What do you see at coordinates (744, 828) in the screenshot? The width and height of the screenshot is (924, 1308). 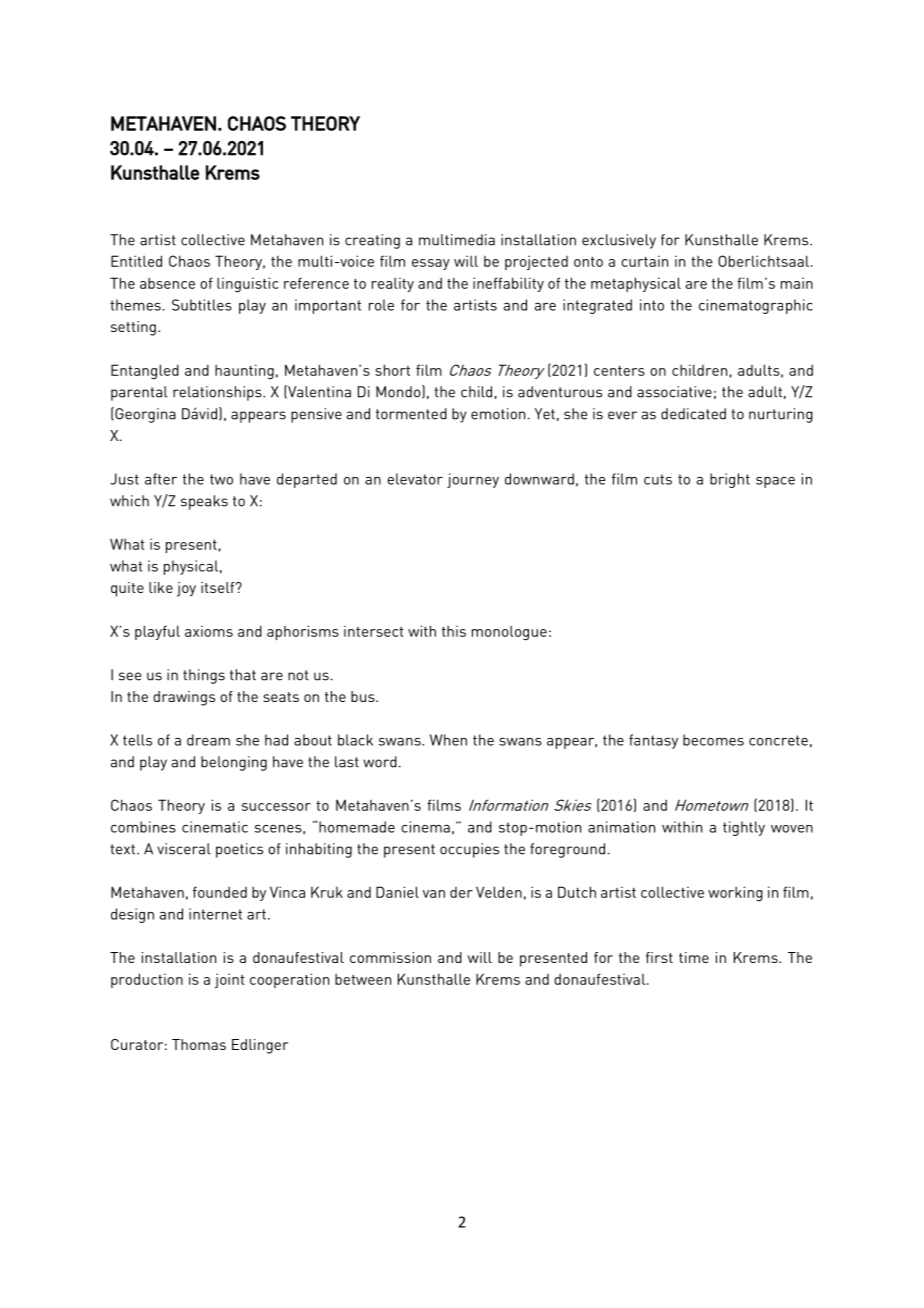 I see `tightly` at bounding box center [744, 828].
